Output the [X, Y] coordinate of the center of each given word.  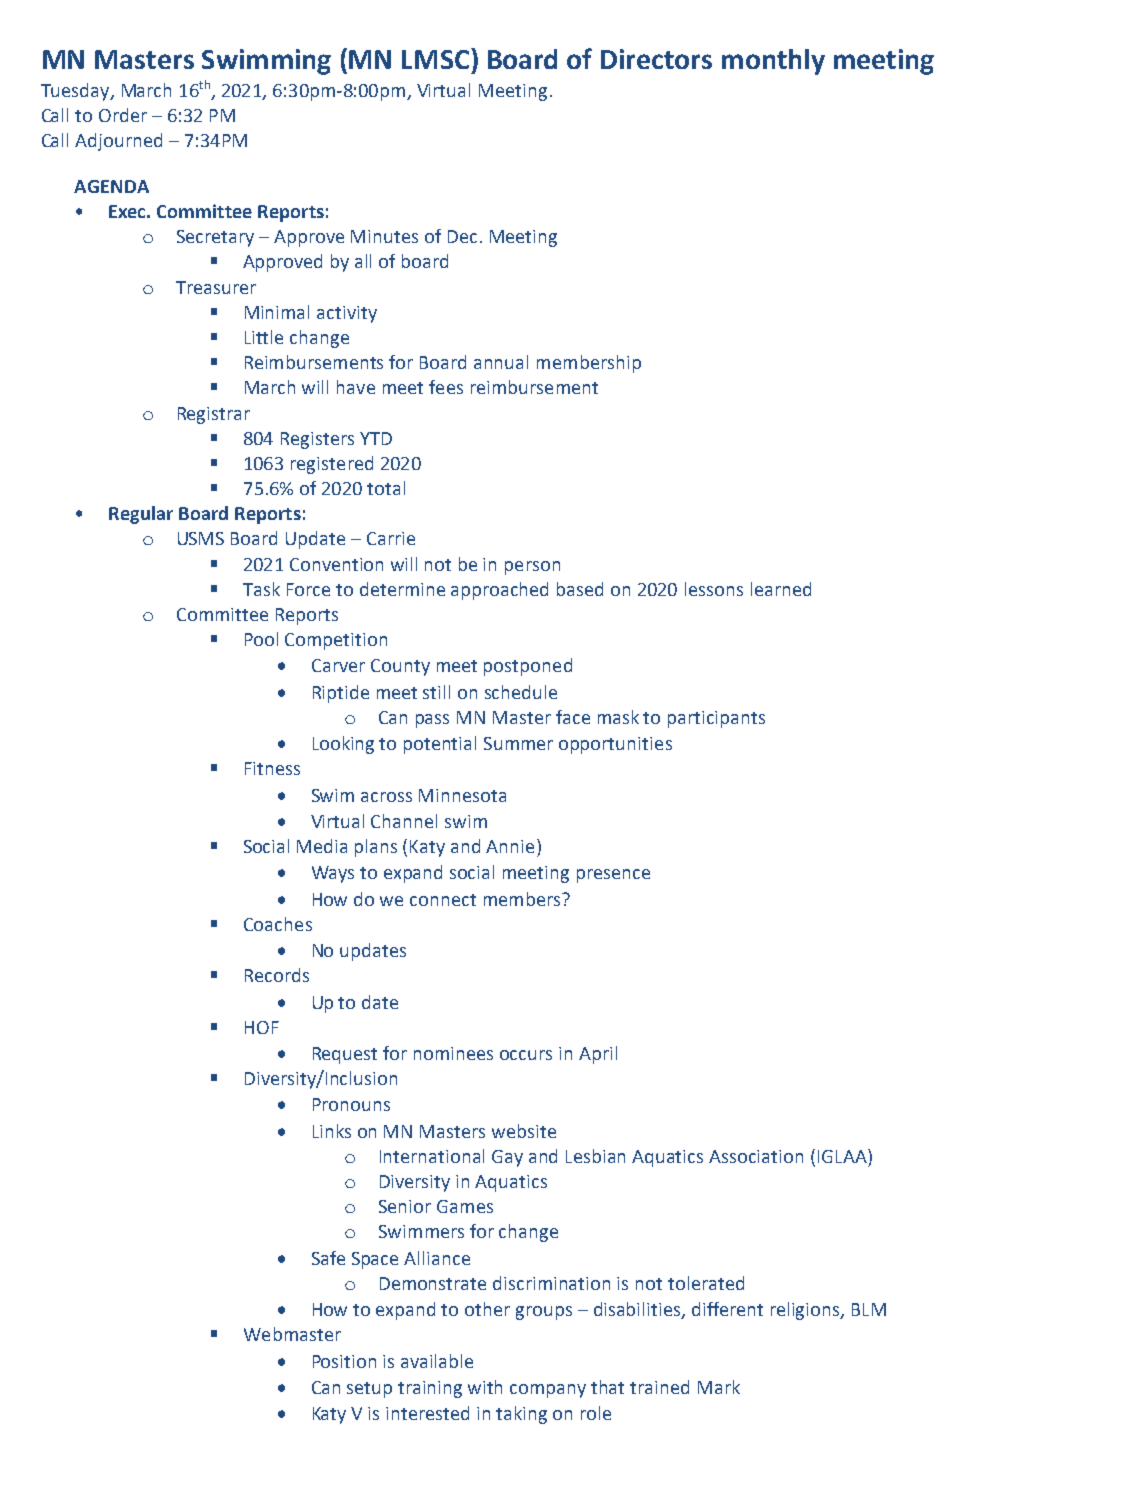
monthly [773, 62]
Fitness [272, 768]
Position [344, 1361]
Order [123, 115]
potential [440, 745]
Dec [462, 236]
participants [716, 719]
